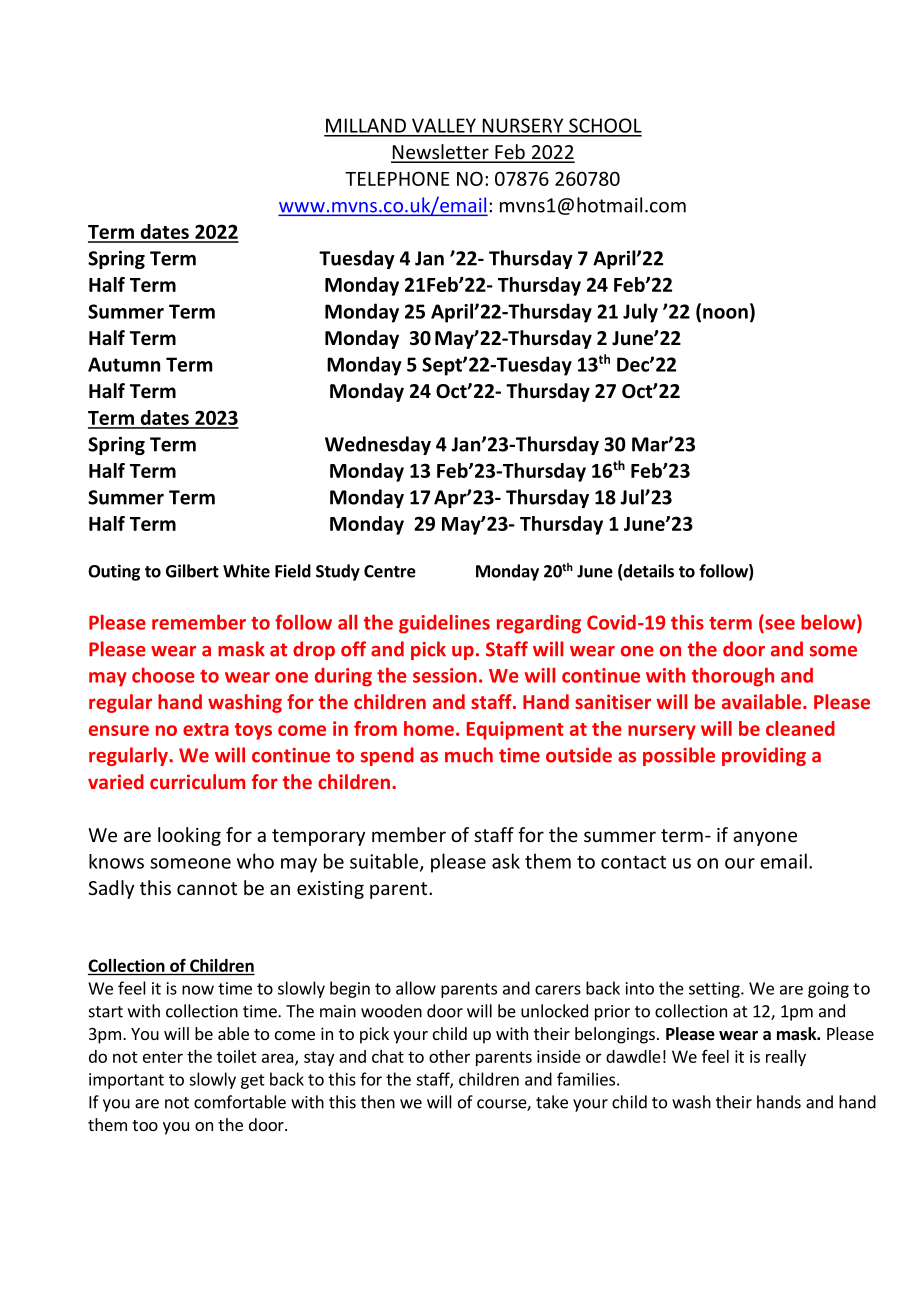  What do you see at coordinates (378, 445) in the screenshot?
I see `Wednesday` at bounding box center [378, 445].
